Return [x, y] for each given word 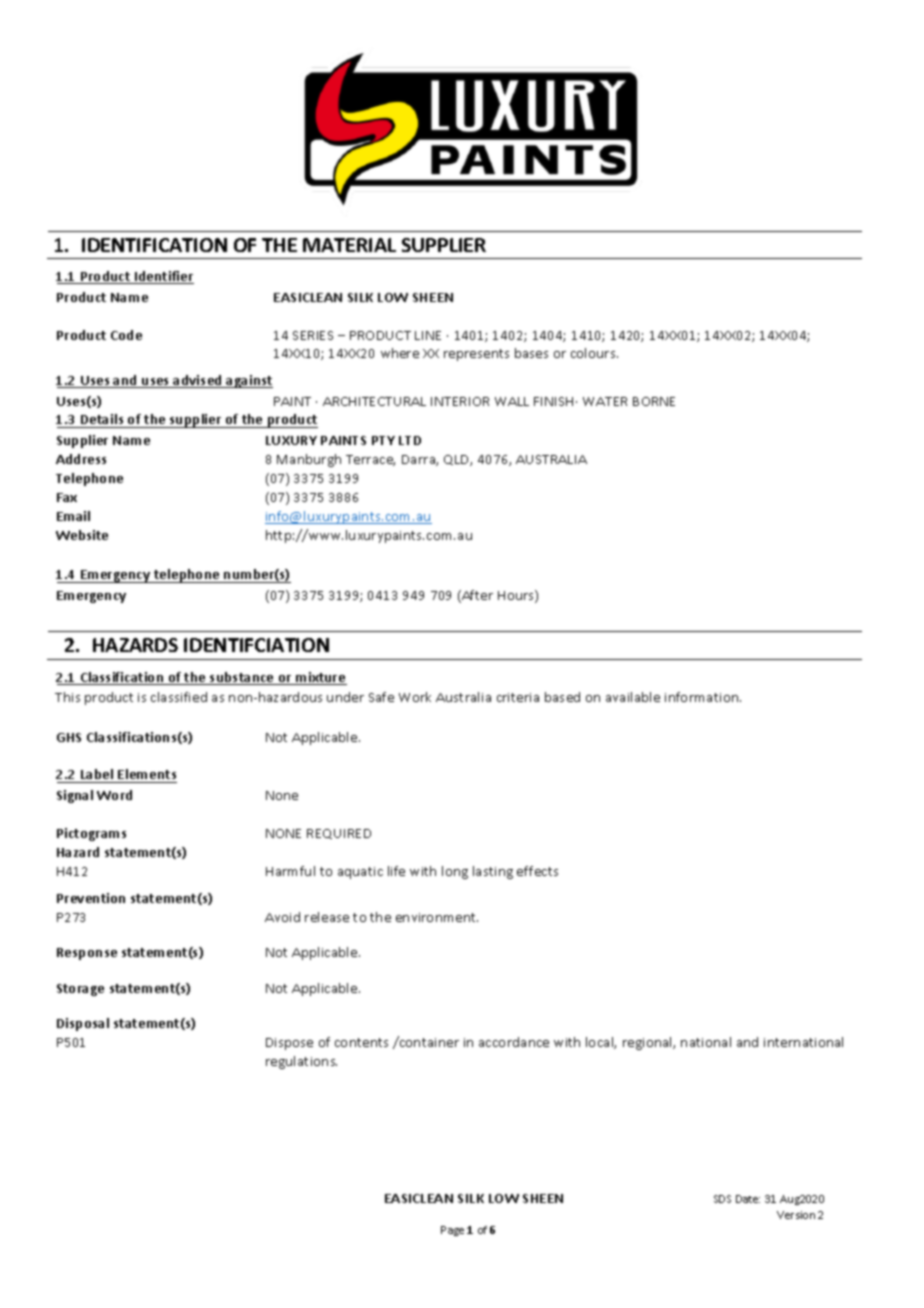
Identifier [163, 277]
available [633, 697]
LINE [428, 335]
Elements [146, 776]
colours [594, 353]
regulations [301, 1062]
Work [415, 697]
